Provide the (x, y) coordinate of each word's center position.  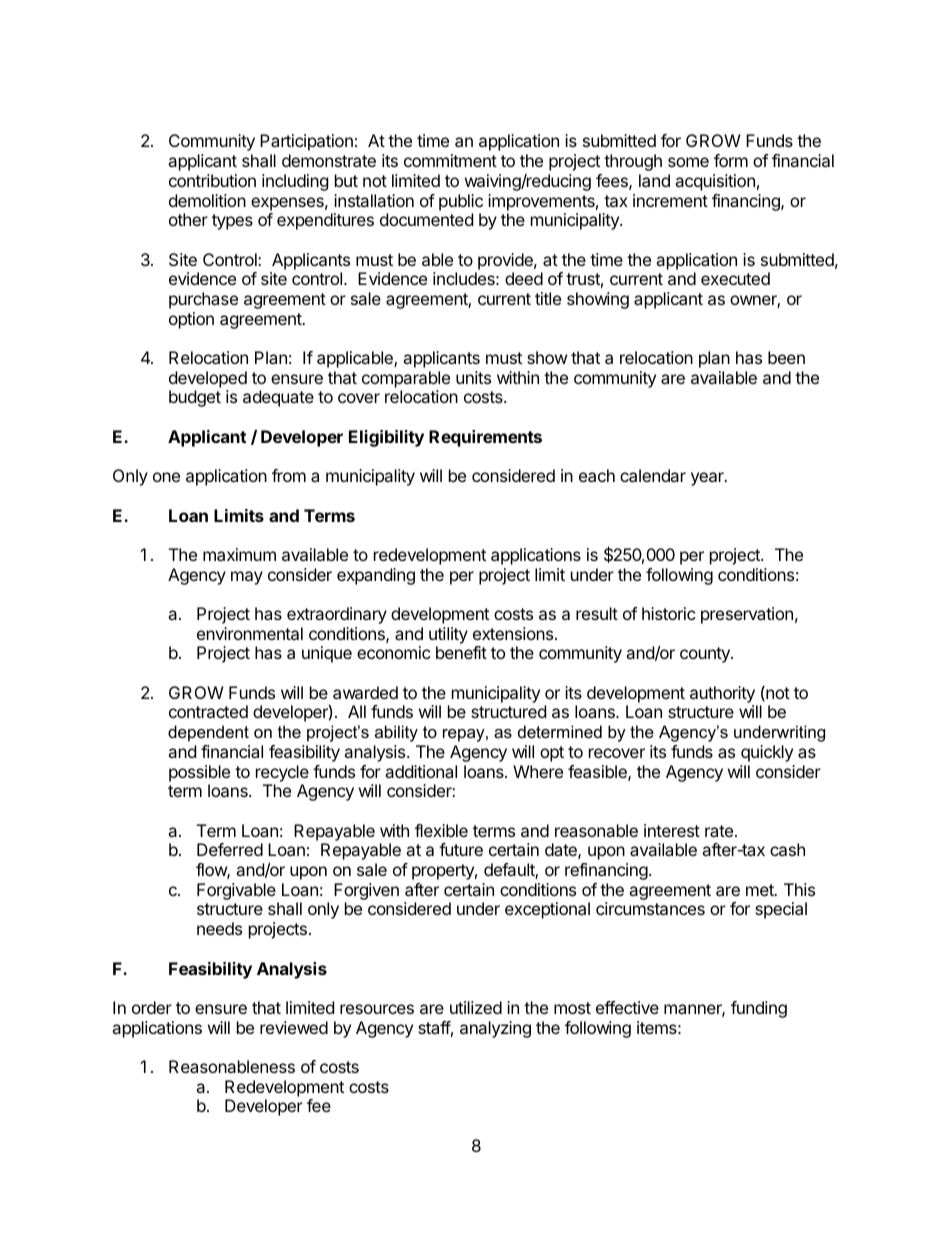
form (731, 160)
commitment (450, 160)
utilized (476, 1007)
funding (759, 1009)
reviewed (294, 1027)
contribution (212, 180)
